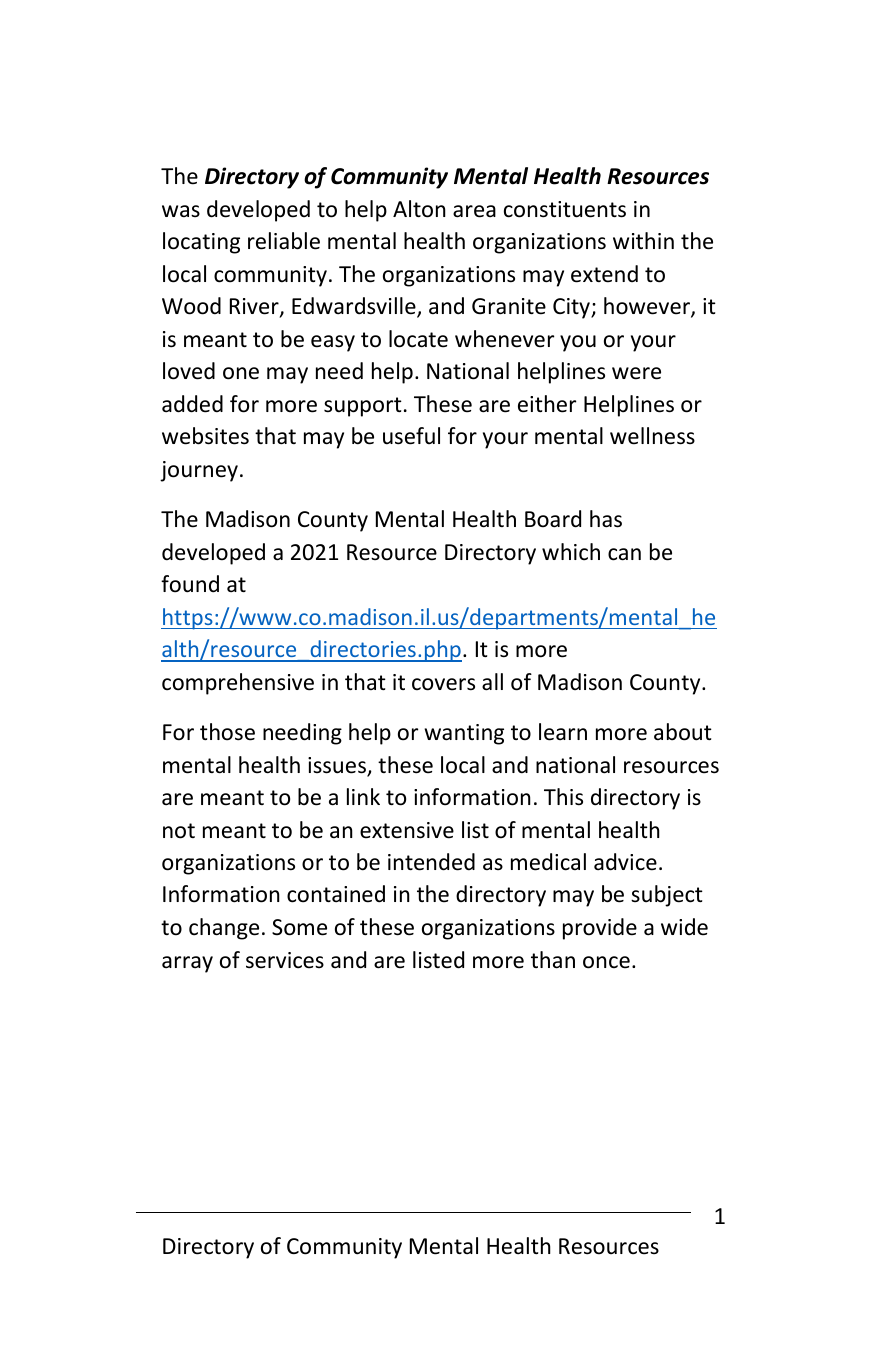  What do you see at coordinates (431, 862) in the screenshot?
I see `intended` at bounding box center [431, 862].
